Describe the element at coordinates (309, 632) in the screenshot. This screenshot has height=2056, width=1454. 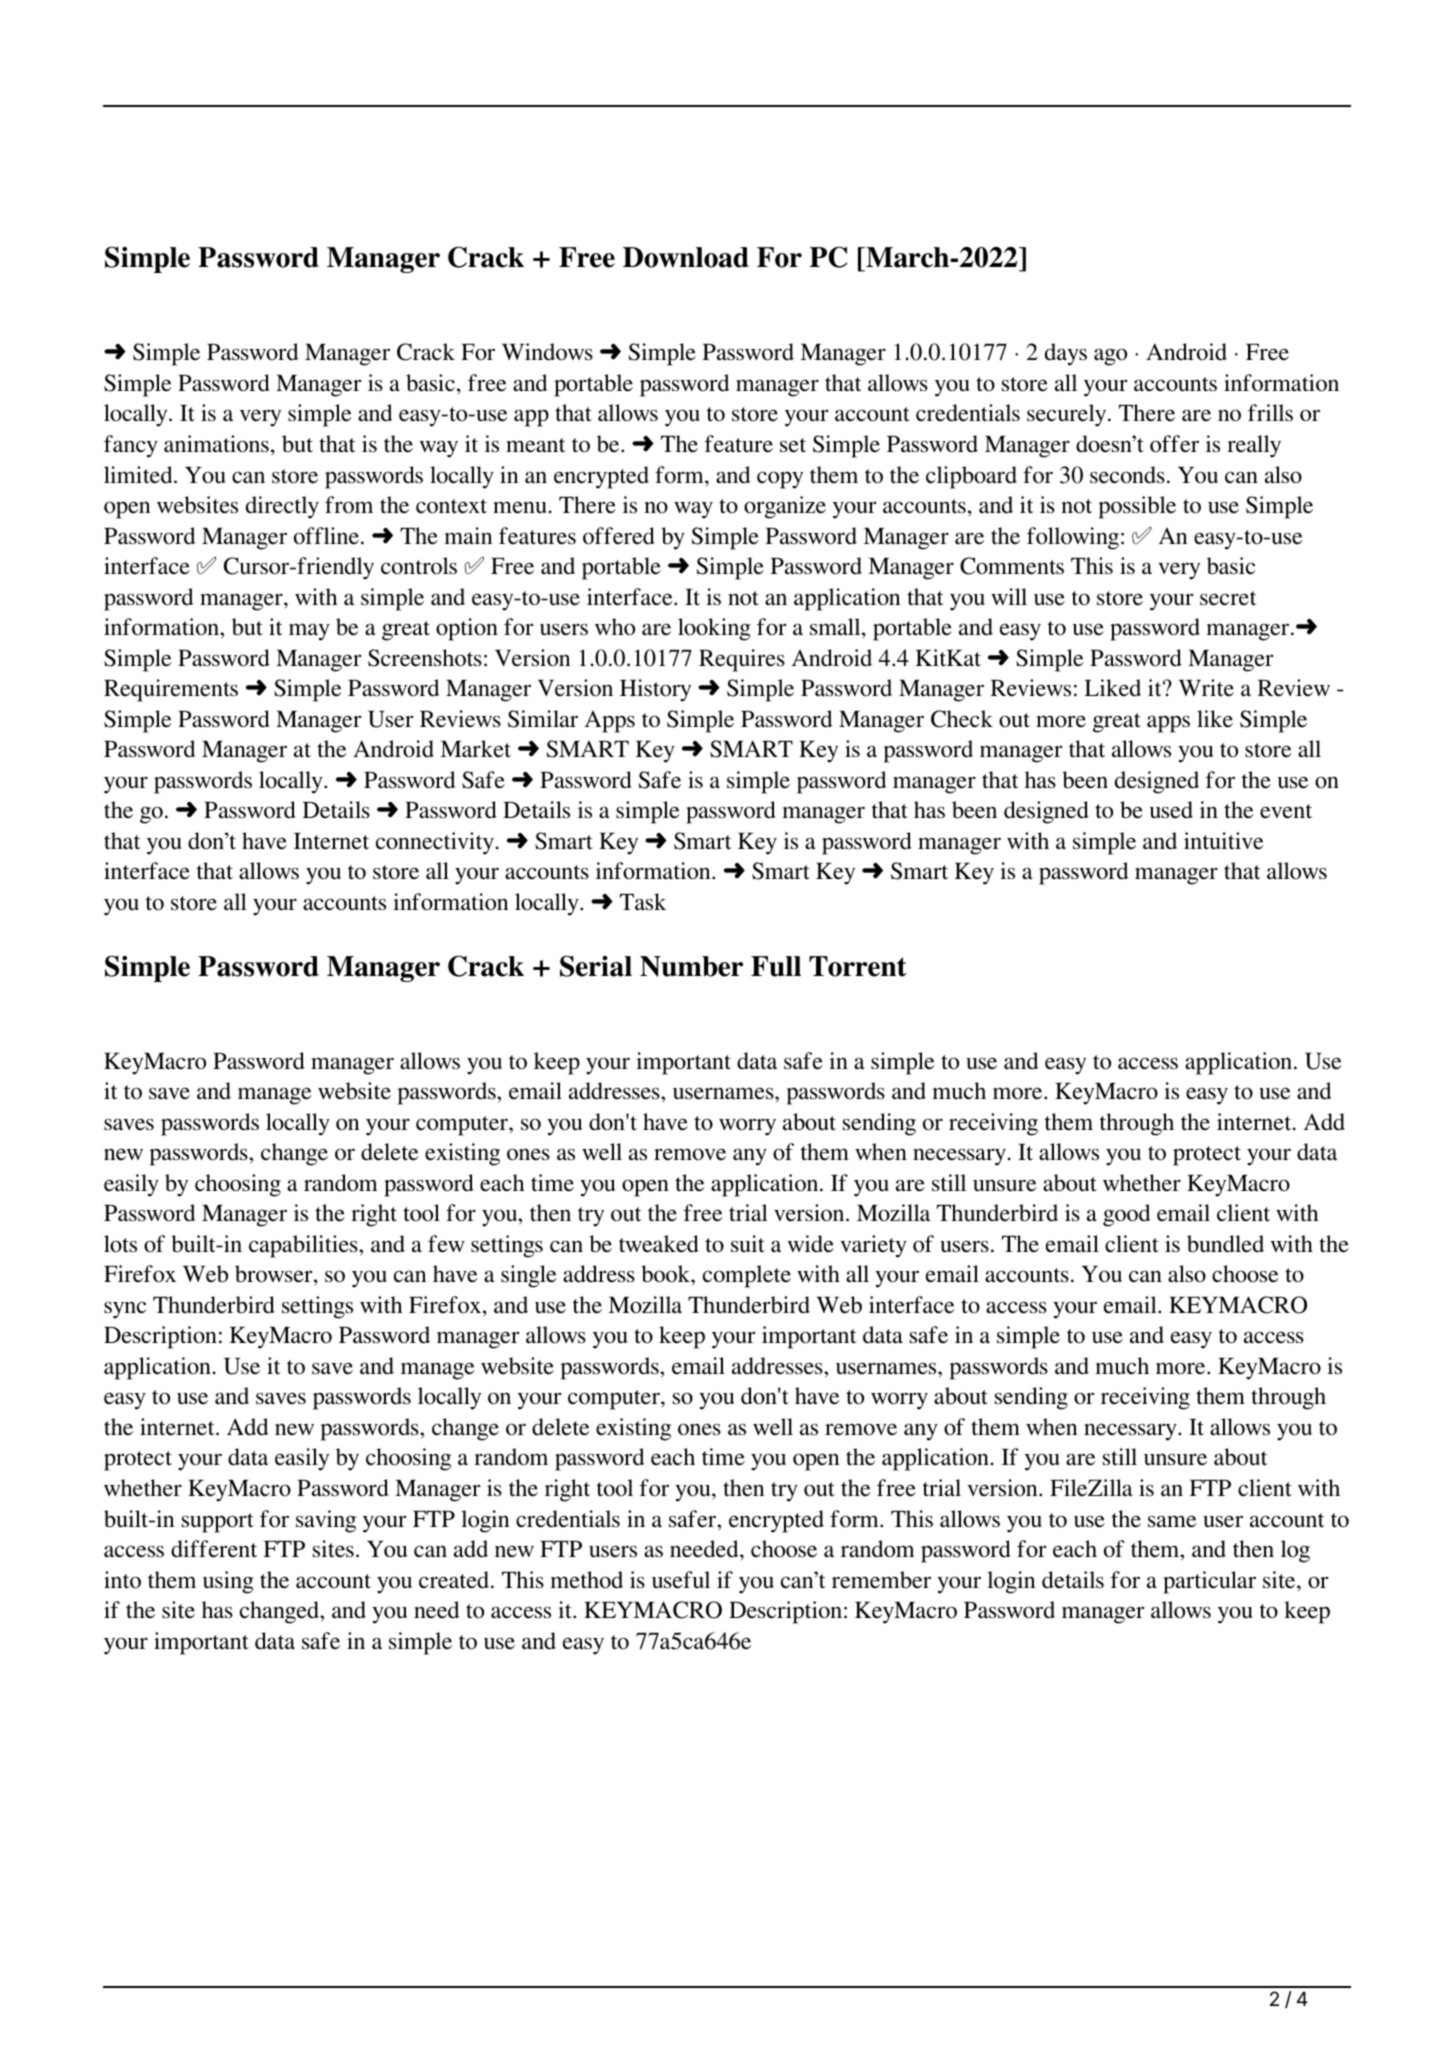
I see `may` at that location.
